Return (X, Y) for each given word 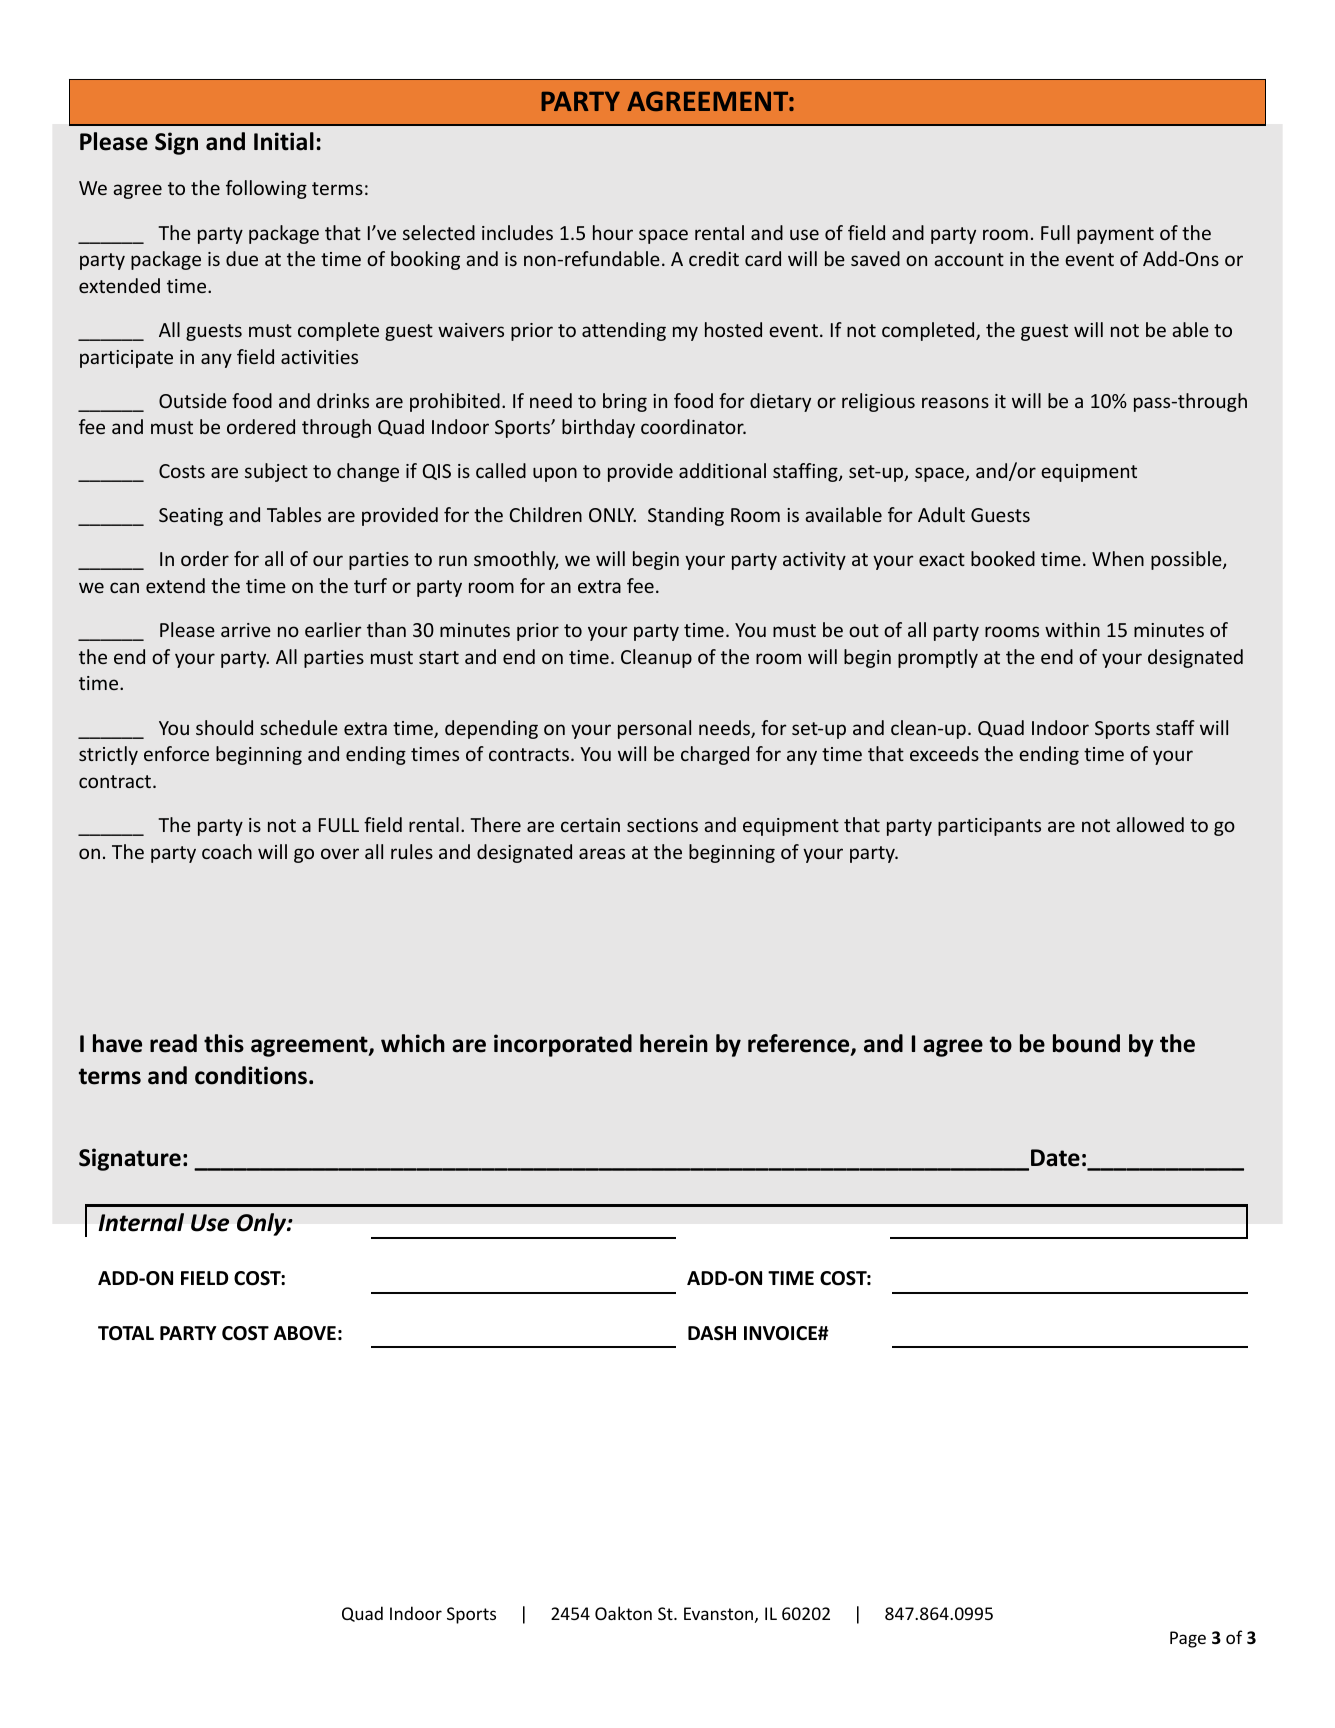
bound (1086, 1043)
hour (613, 232)
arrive (246, 630)
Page (1188, 1639)
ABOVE (305, 1333)
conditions (251, 1075)
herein (674, 1043)
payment (1115, 235)
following (266, 189)
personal (654, 729)
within (1072, 629)
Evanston (718, 1613)
